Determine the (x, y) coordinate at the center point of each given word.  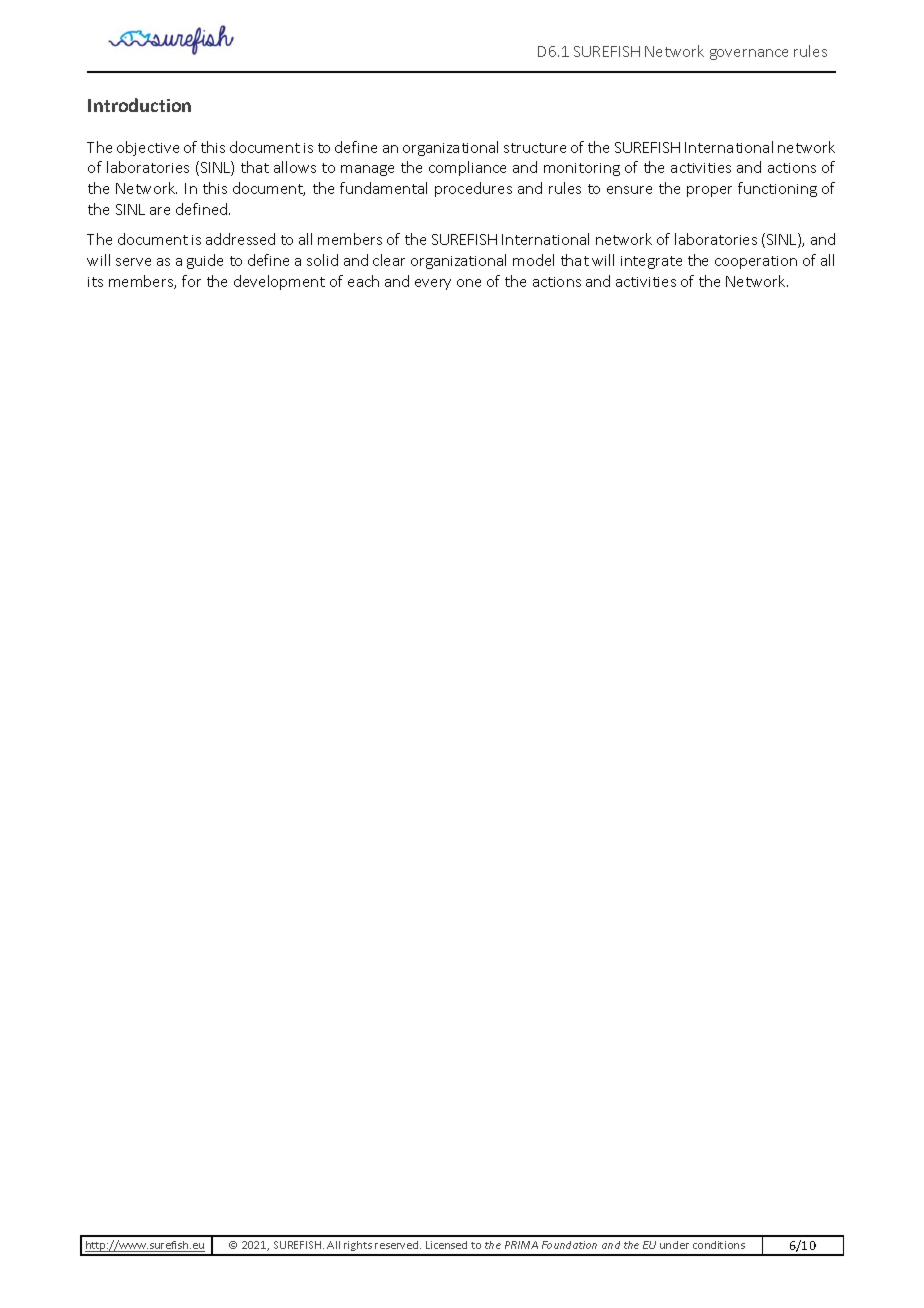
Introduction (139, 105)
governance (749, 54)
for (191, 281)
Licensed (446, 1245)
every (433, 284)
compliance (467, 168)
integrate (651, 262)
